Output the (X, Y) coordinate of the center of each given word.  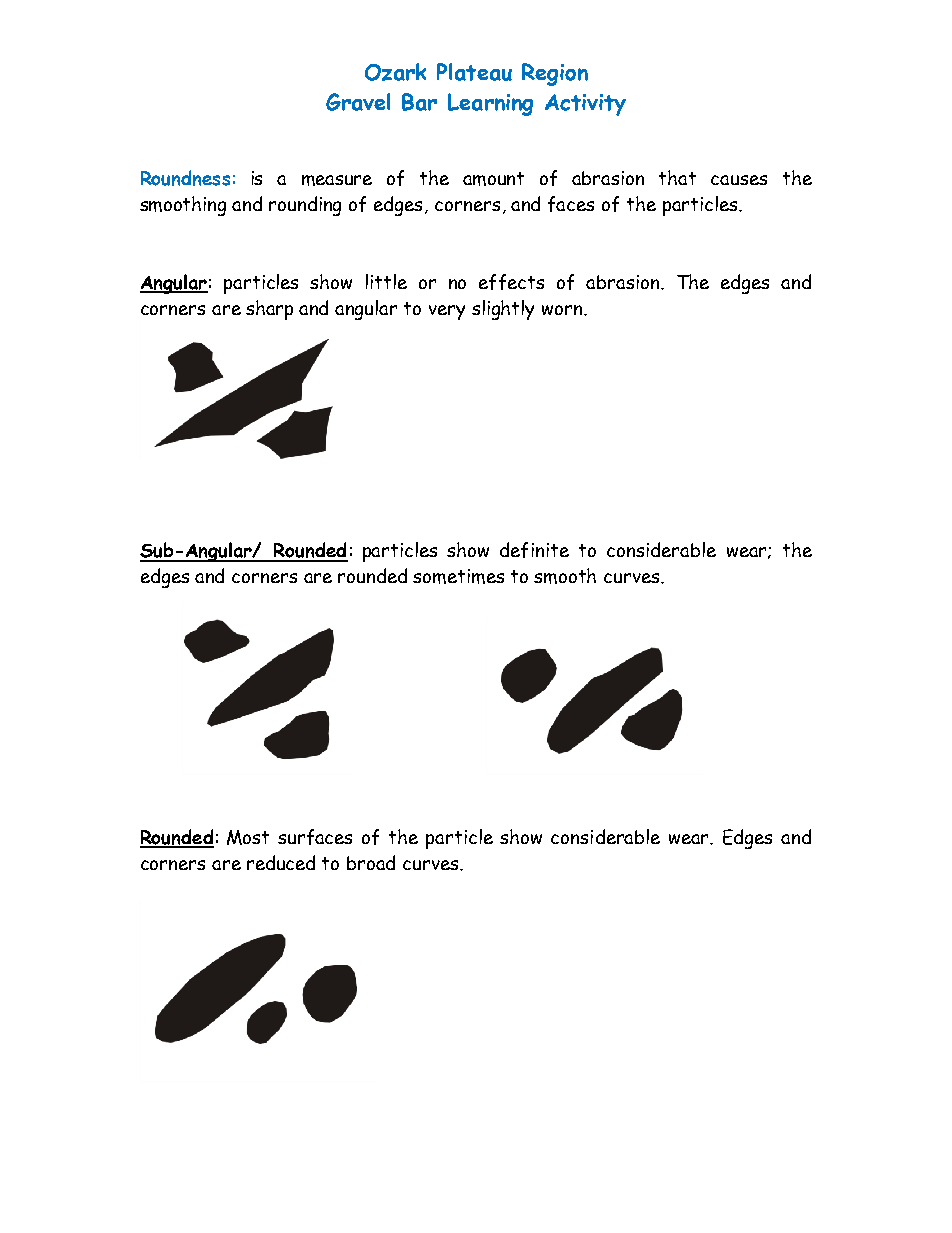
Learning (490, 104)
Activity (585, 105)
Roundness (185, 178)
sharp (269, 310)
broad (371, 862)
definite (534, 550)
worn (562, 310)
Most (248, 837)
